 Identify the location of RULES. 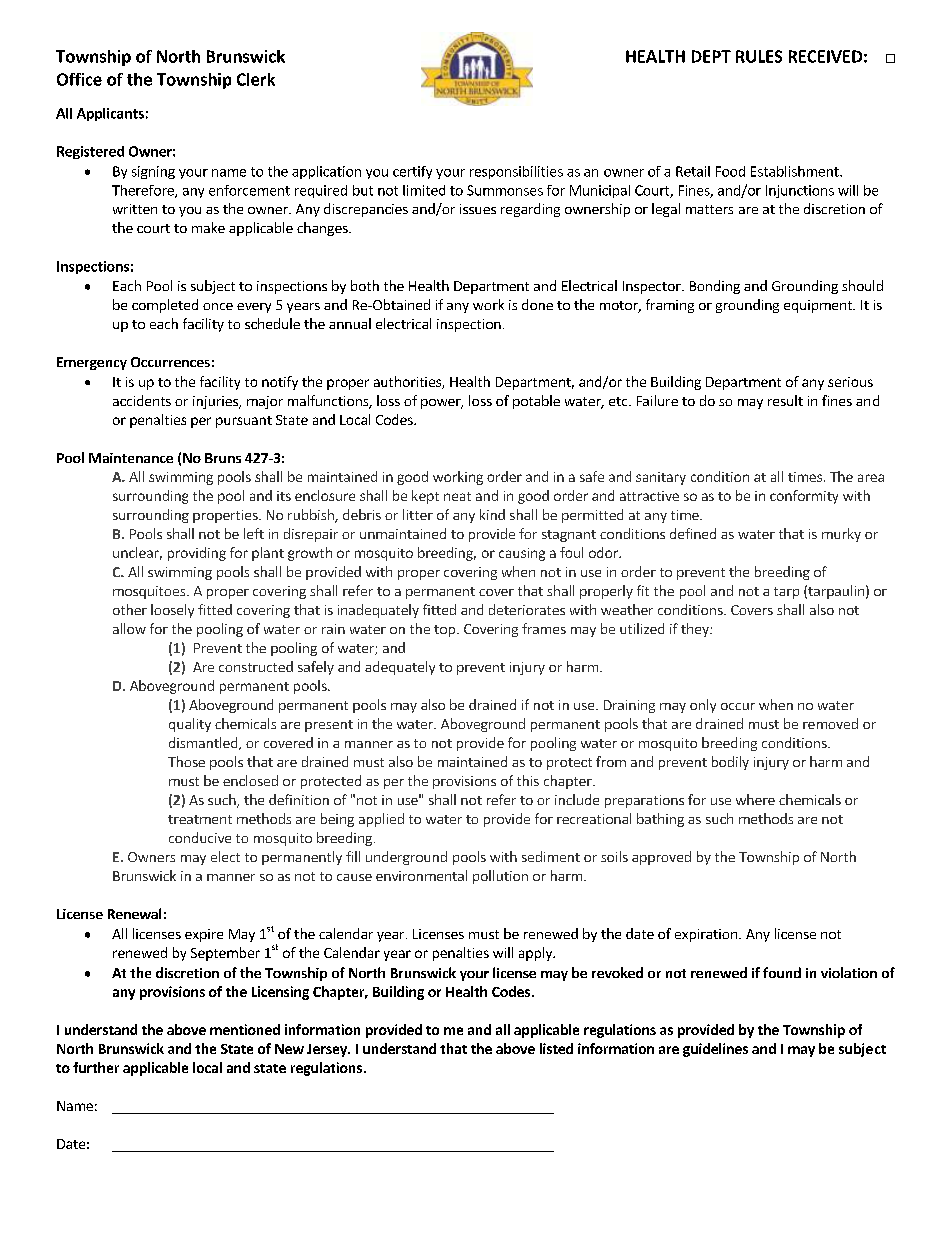
(759, 56).
